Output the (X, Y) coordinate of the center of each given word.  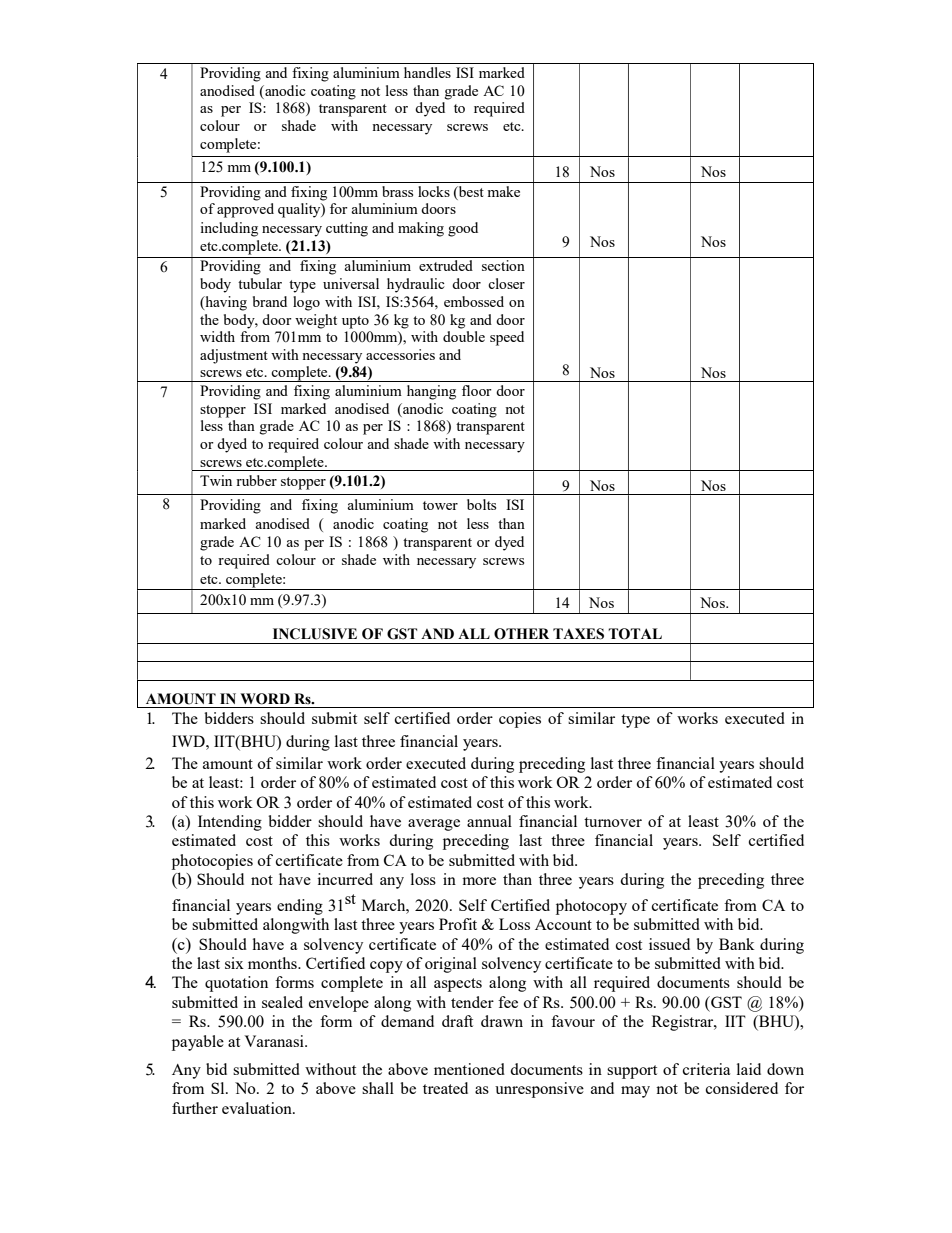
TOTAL (635, 634)
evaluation (258, 1108)
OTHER (521, 634)
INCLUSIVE (315, 634)
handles (427, 72)
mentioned (469, 1069)
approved (245, 210)
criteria (706, 1069)
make (504, 191)
